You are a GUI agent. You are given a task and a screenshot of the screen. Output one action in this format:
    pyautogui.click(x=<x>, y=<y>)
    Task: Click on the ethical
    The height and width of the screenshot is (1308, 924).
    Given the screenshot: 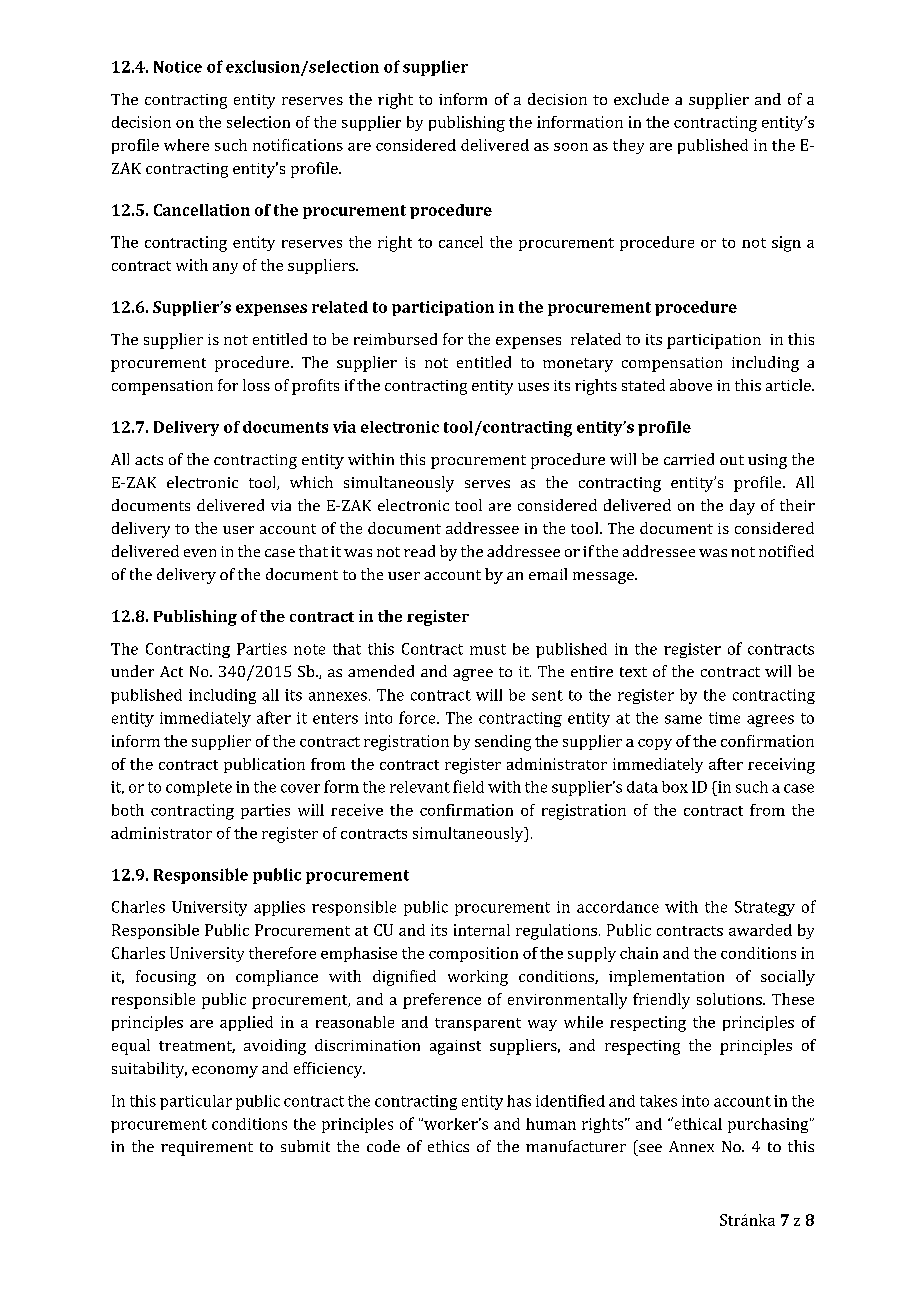 What is the action you would take?
    pyautogui.click(x=697, y=1123)
